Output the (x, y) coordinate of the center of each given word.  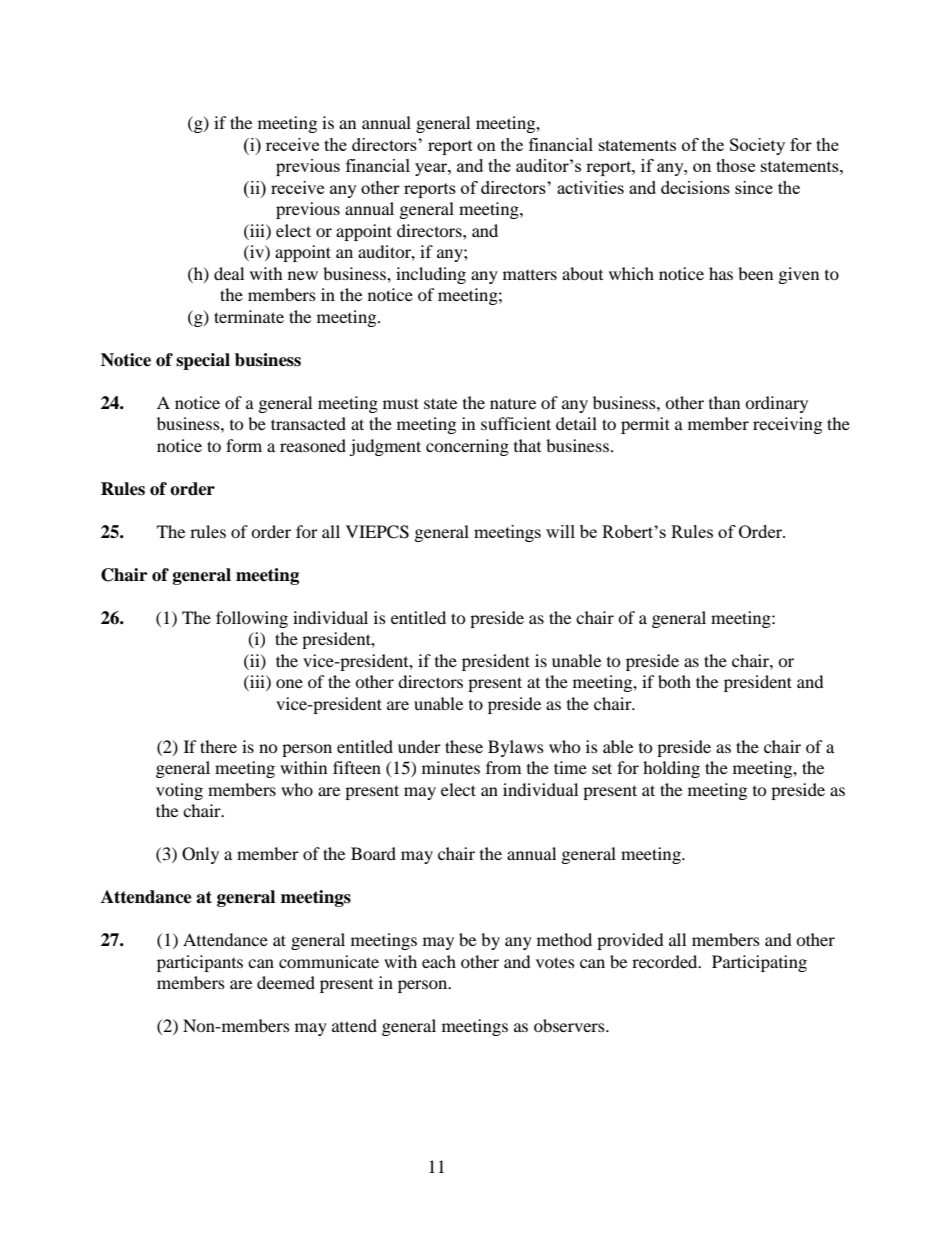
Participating (759, 963)
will (560, 531)
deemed (286, 982)
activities (590, 187)
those (735, 165)
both (674, 681)
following (252, 619)
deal (229, 273)
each (439, 961)
